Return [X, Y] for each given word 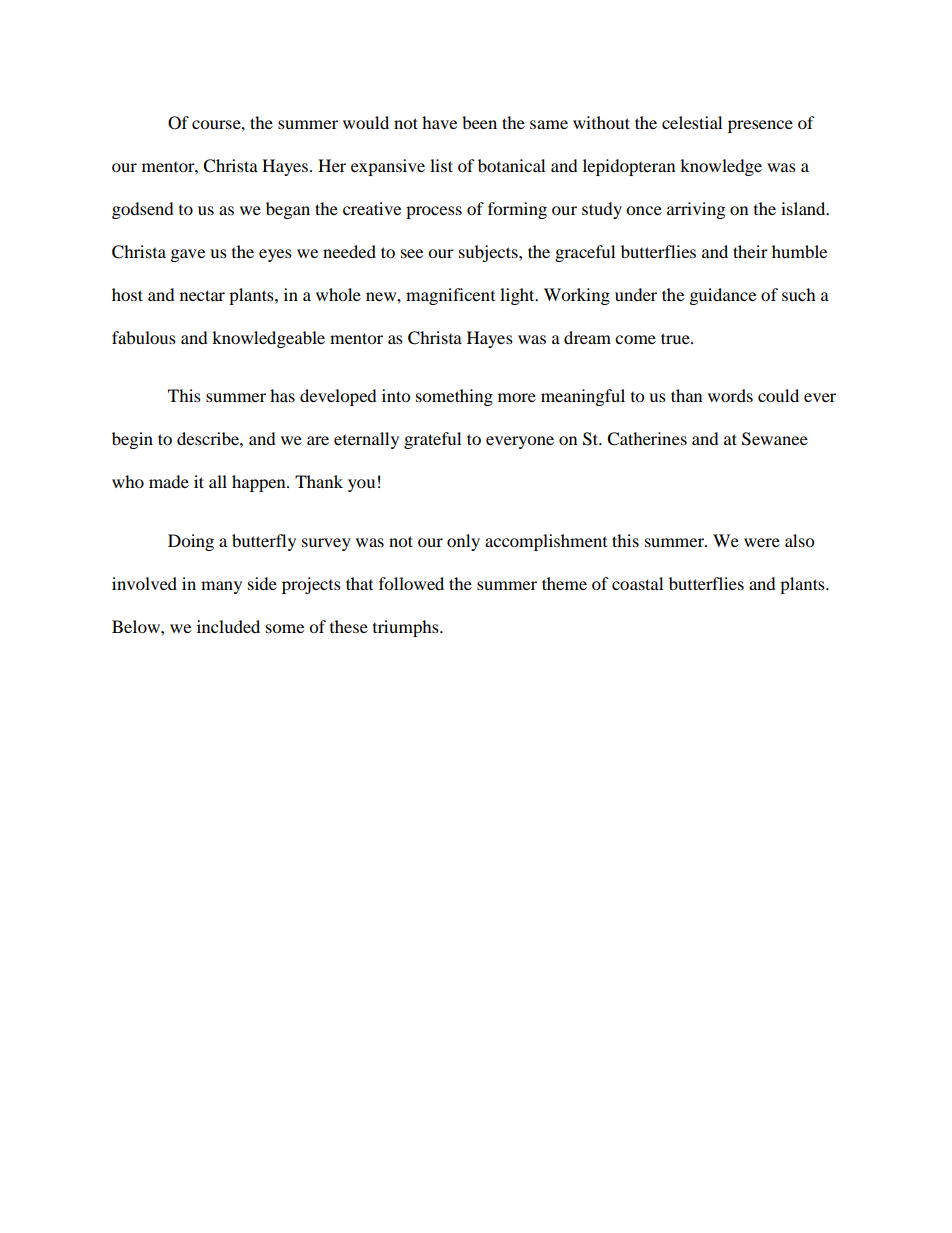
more [517, 397]
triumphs [407, 628]
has [282, 395]
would [366, 122]
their [750, 251]
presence [760, 126]
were [762, 542]
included [228, 626]
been [479, 122]
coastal [637, 583]
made [169, 481]
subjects [489, 253]
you [361, 485]
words [730, 395]
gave [188, 255]
